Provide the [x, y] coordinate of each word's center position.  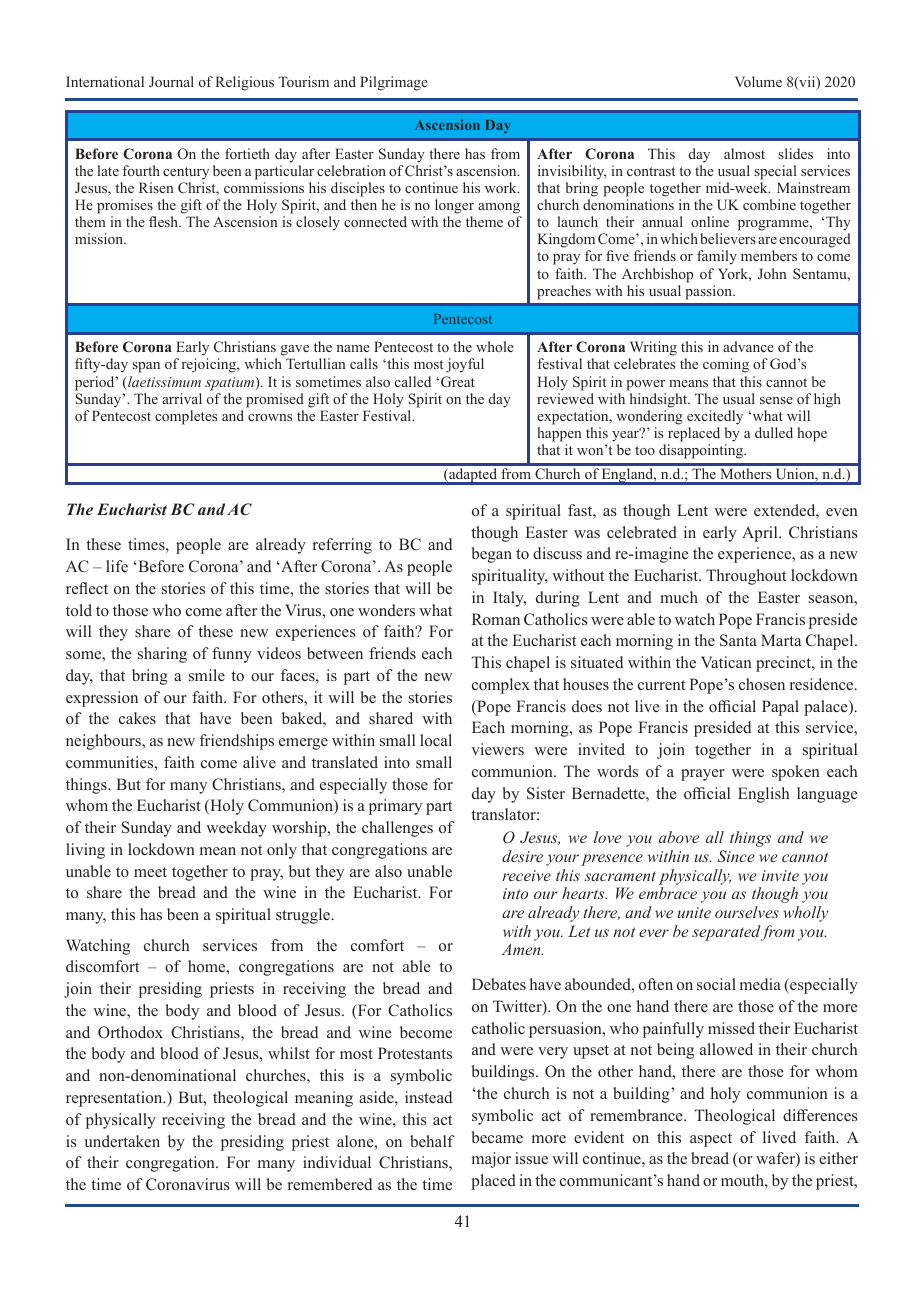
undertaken [122, 1141]
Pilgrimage [394, 83]
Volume [758, 81]
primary [395, 807]
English [763, 795]
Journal [171, 81]
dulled [774, 432]
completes [186, 417]
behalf [432, 1141]
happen [559, 434]
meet [150, 872]
